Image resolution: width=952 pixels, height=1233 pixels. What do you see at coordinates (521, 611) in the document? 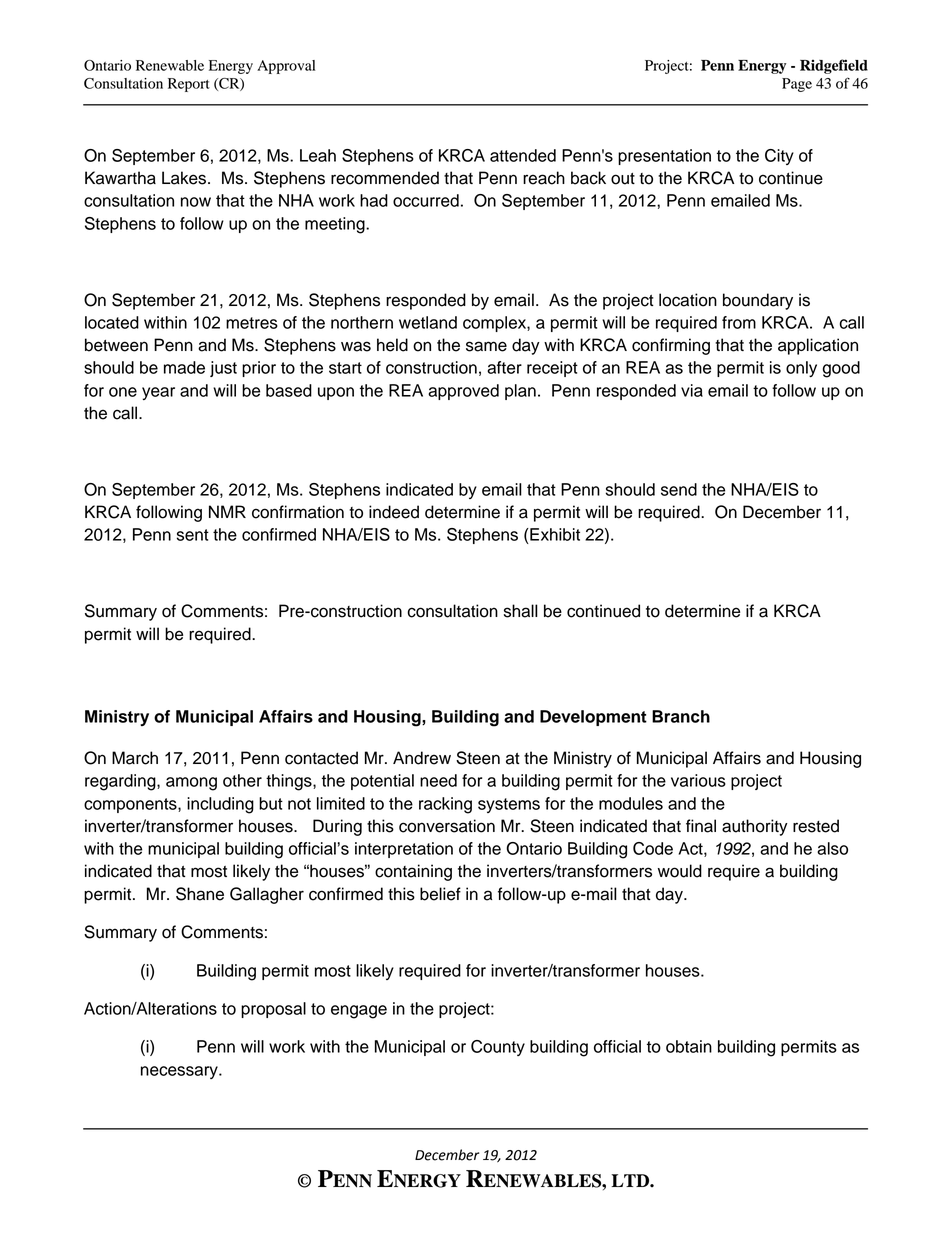
I see `shall` at bounding box center [521, 611].
